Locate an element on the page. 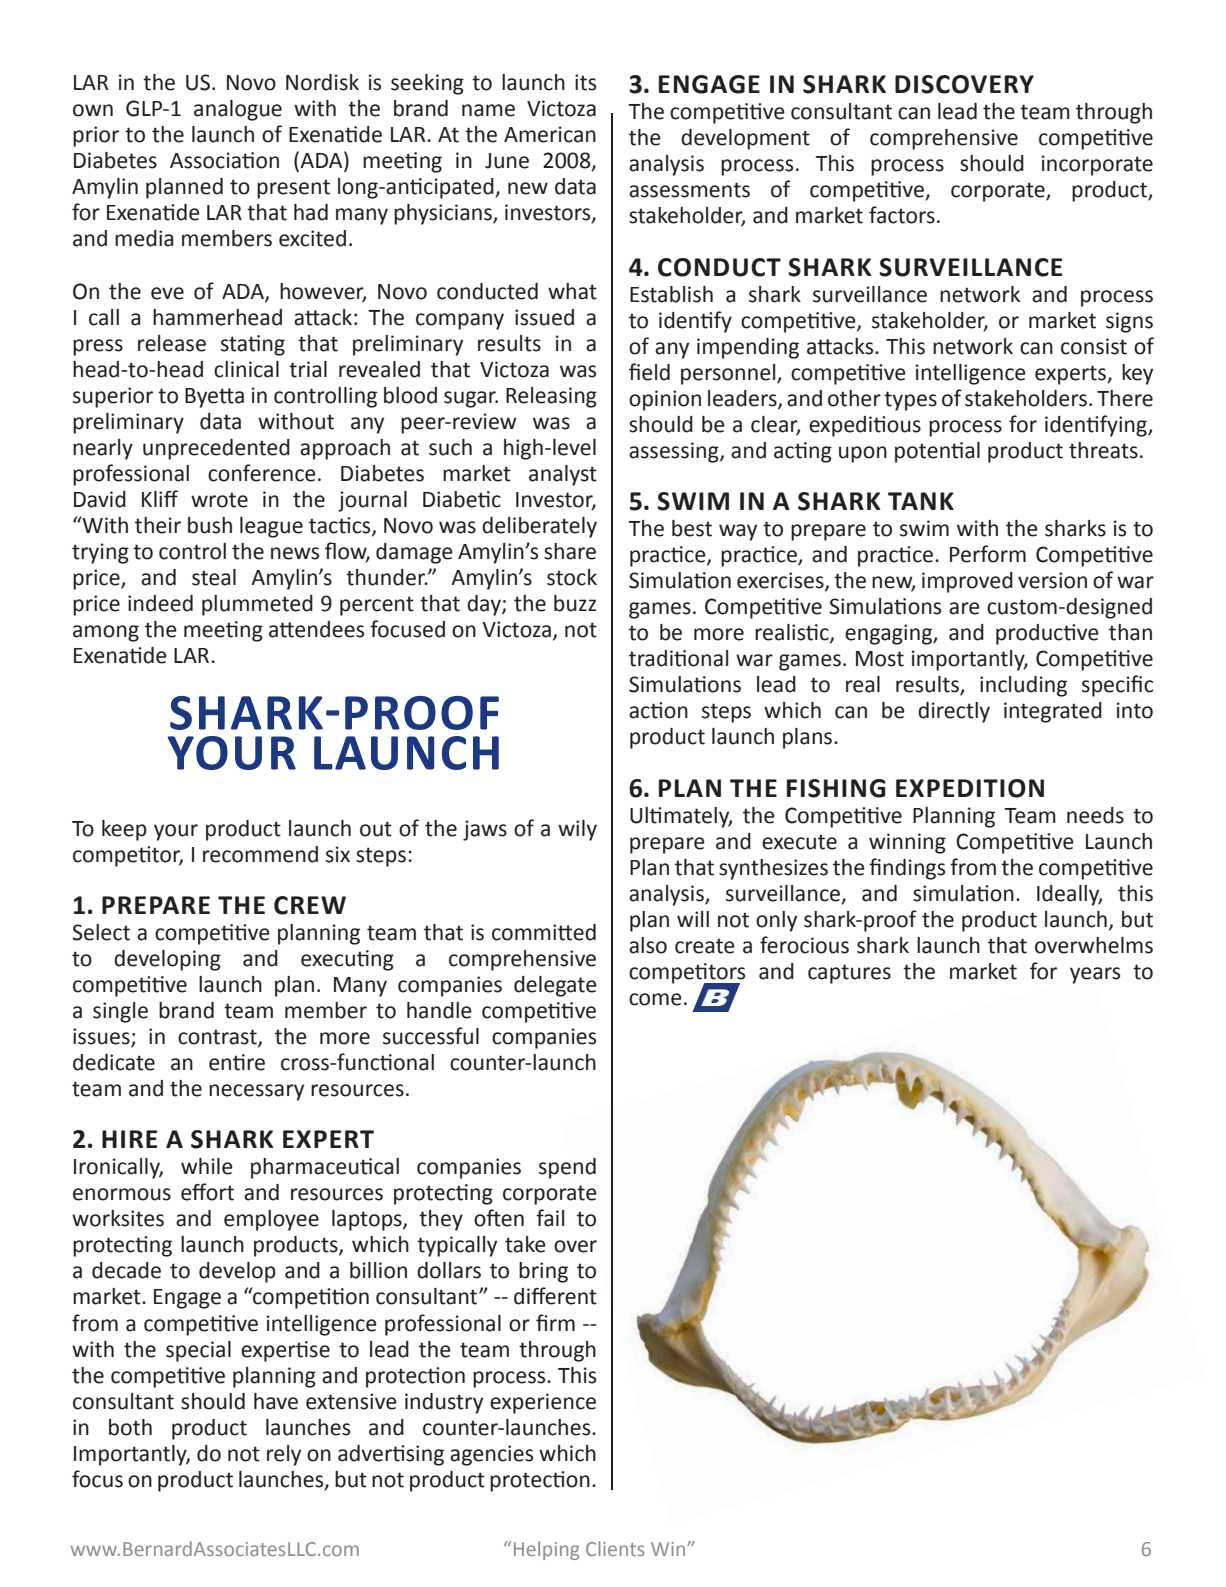 The height and width of the image is (1587, 1226). factors is located at coordinates (902, 215).
